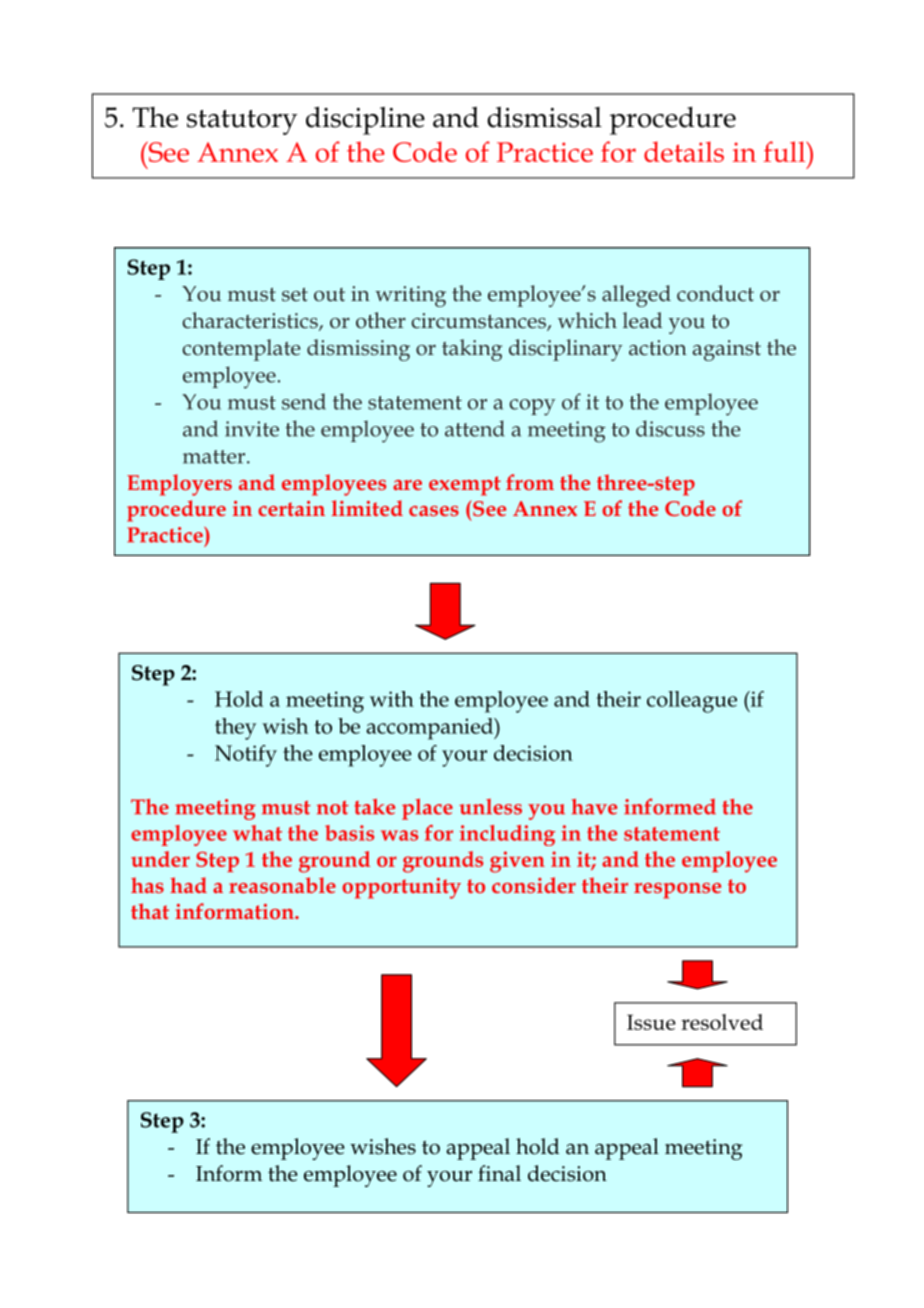 This screenshot has height=1308, width=924. Describe the element at coordinates (242, 122) in the screenshot. I see `statutory` at that location.
